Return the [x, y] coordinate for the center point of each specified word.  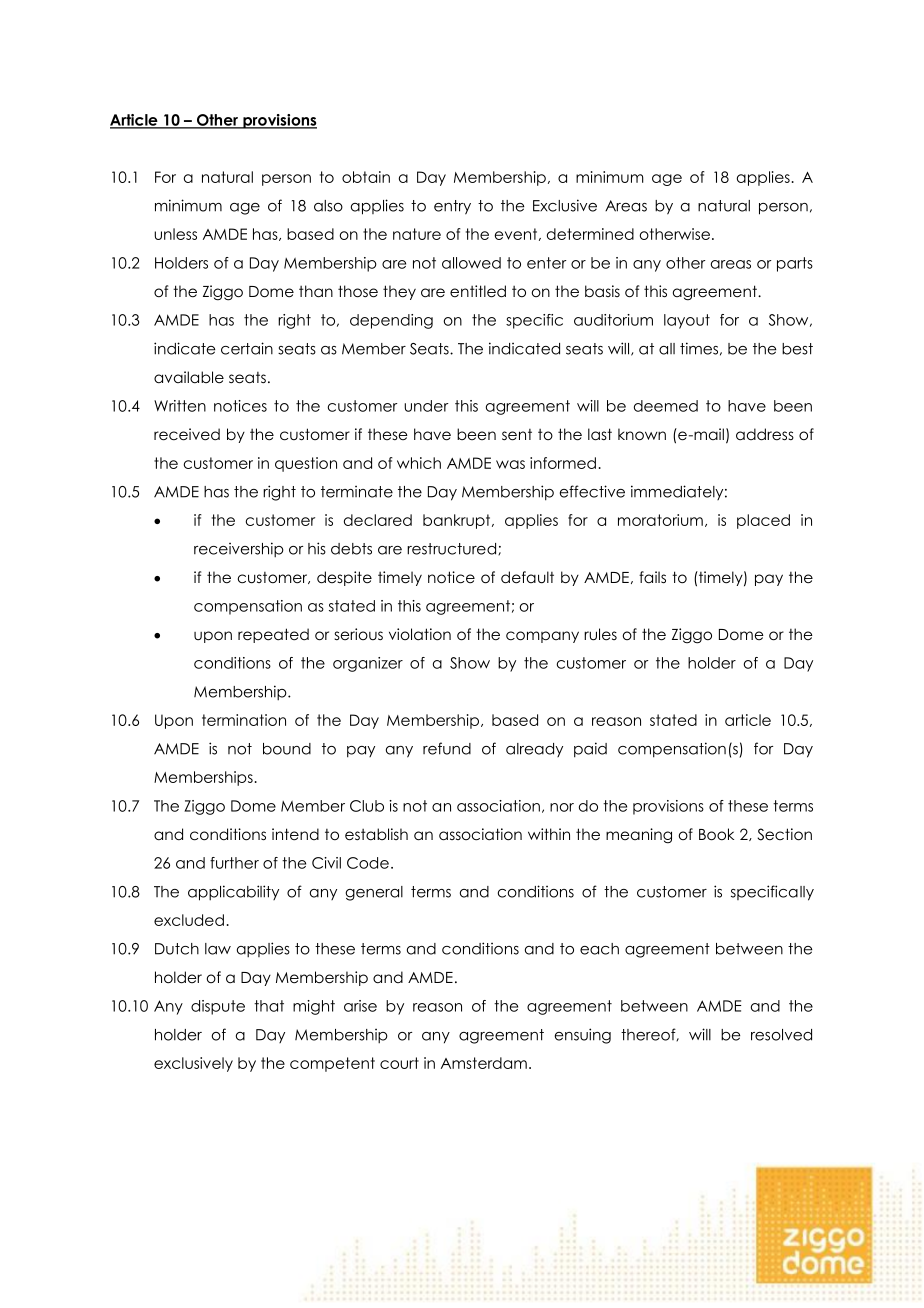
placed [763, 521]
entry [452, 207]
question [306, 464]
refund [447, 748]
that [269, 1006]
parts [795, 264]
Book [716, 834]
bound [287, 749]
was [510, 464]
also [328, 206]
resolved [781, 1035]
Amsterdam [484, 1063]
